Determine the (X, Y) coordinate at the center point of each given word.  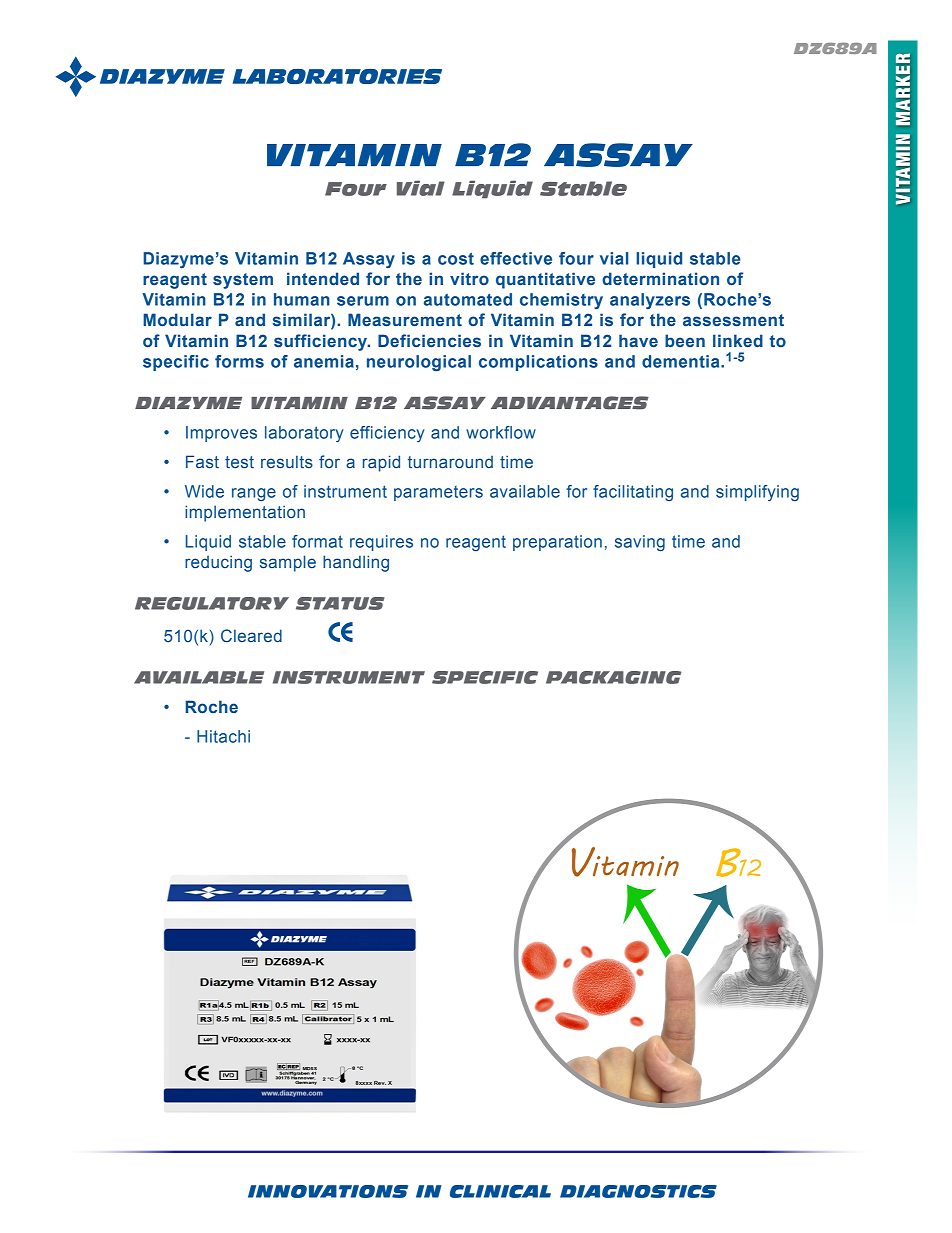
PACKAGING (613, 677)
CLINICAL (500, 1191)
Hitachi (223, 736)
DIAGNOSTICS (638, 1191)
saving (640, 543)
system (243, 281)
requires (381, 543)
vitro (469, 278)
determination (660, 278)
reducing (218, 563)
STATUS (340, 603)
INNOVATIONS (328, 1191)
